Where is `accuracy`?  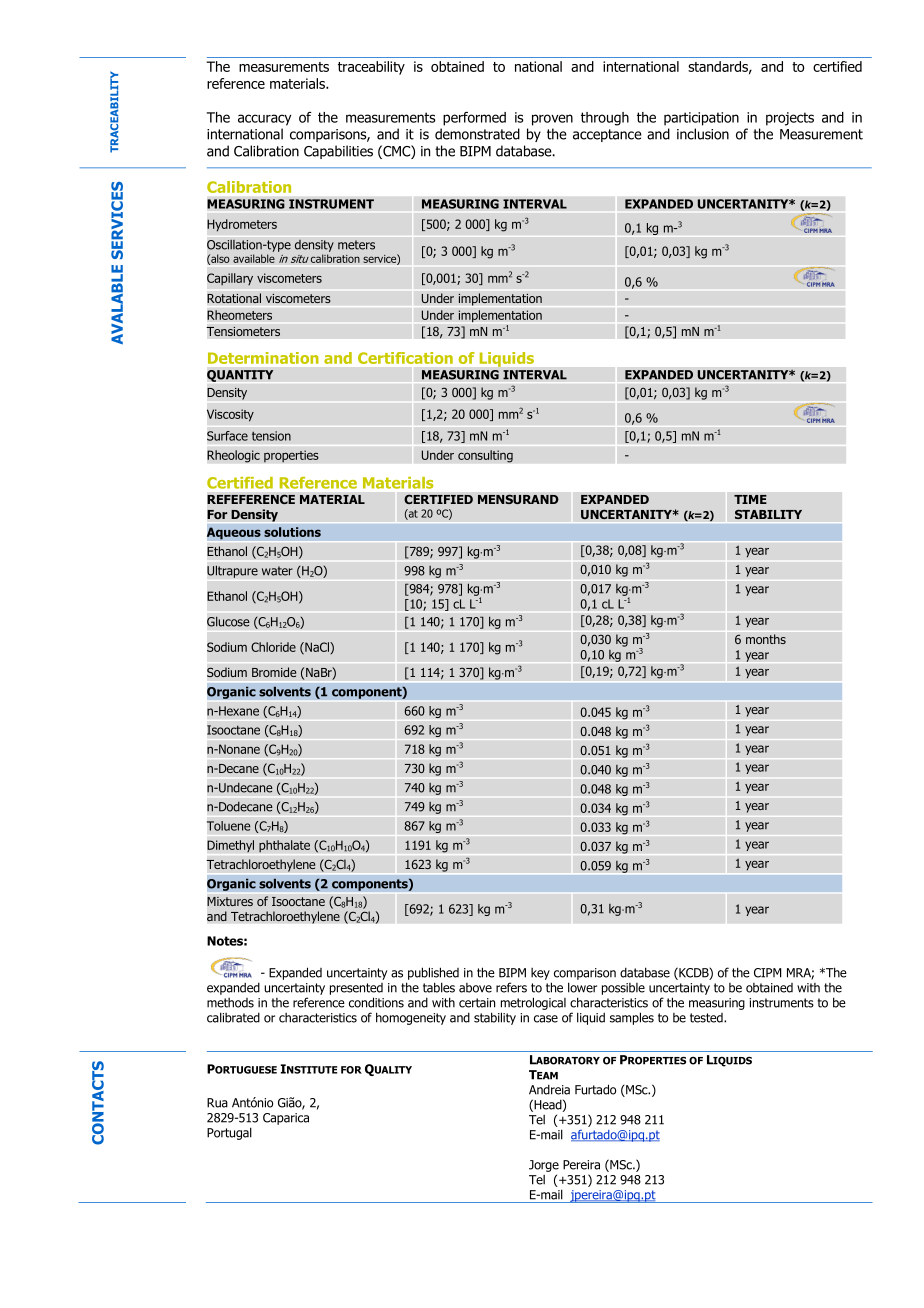 accuracy is located at coordinates (264, 120).
